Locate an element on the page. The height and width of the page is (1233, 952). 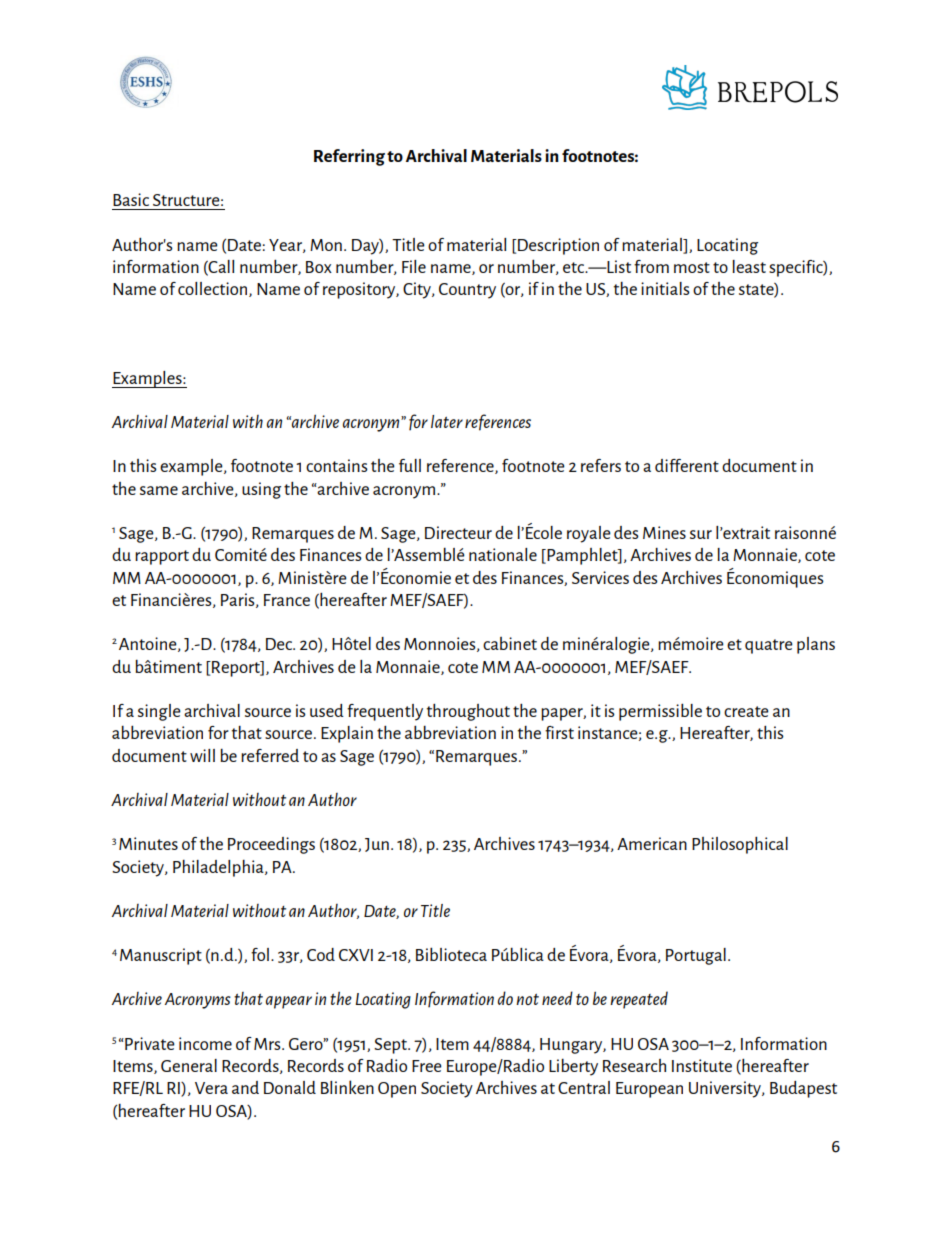
Basic is located at coordinates (131, 199).
